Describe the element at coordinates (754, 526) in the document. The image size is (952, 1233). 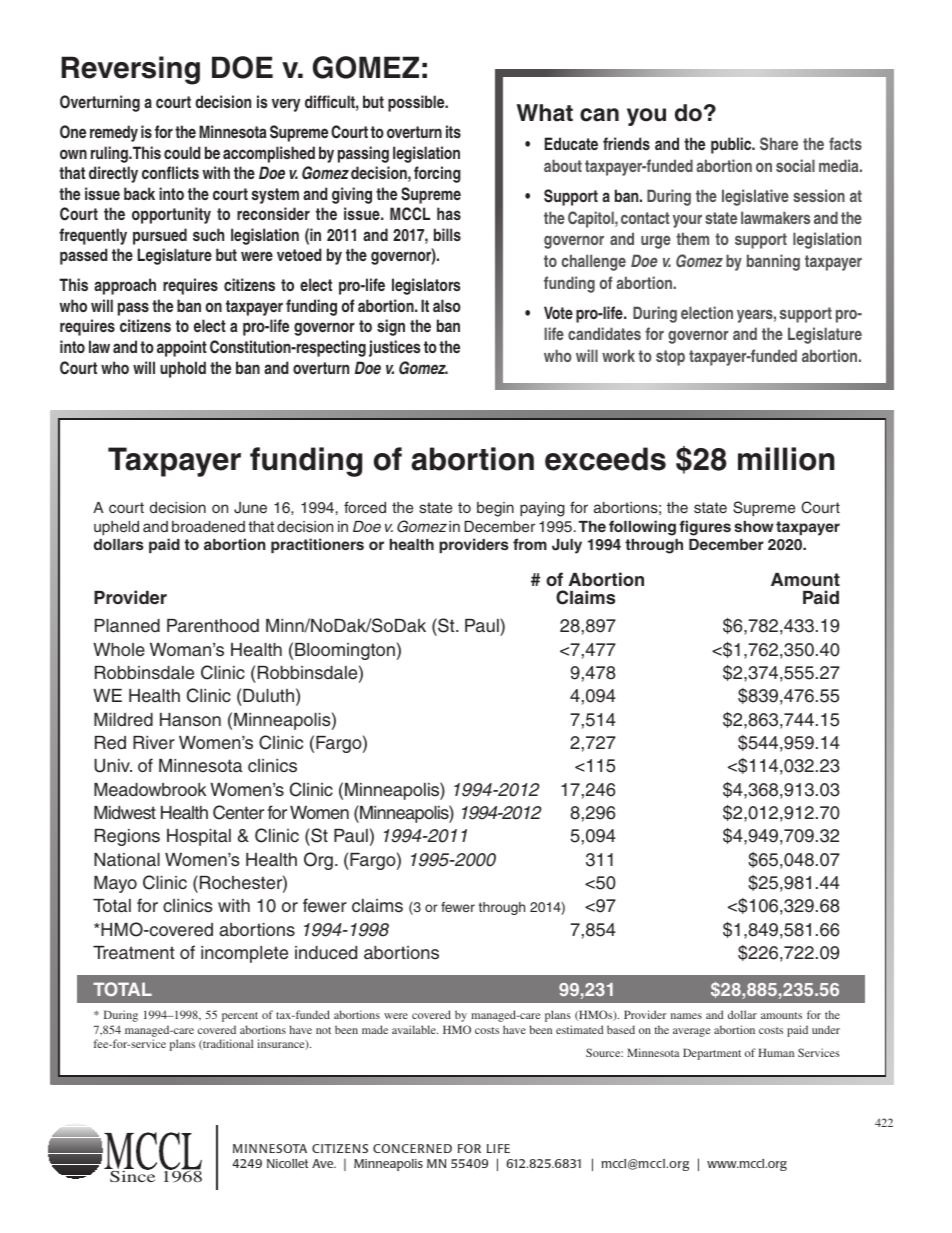
I see `show` at that location.
